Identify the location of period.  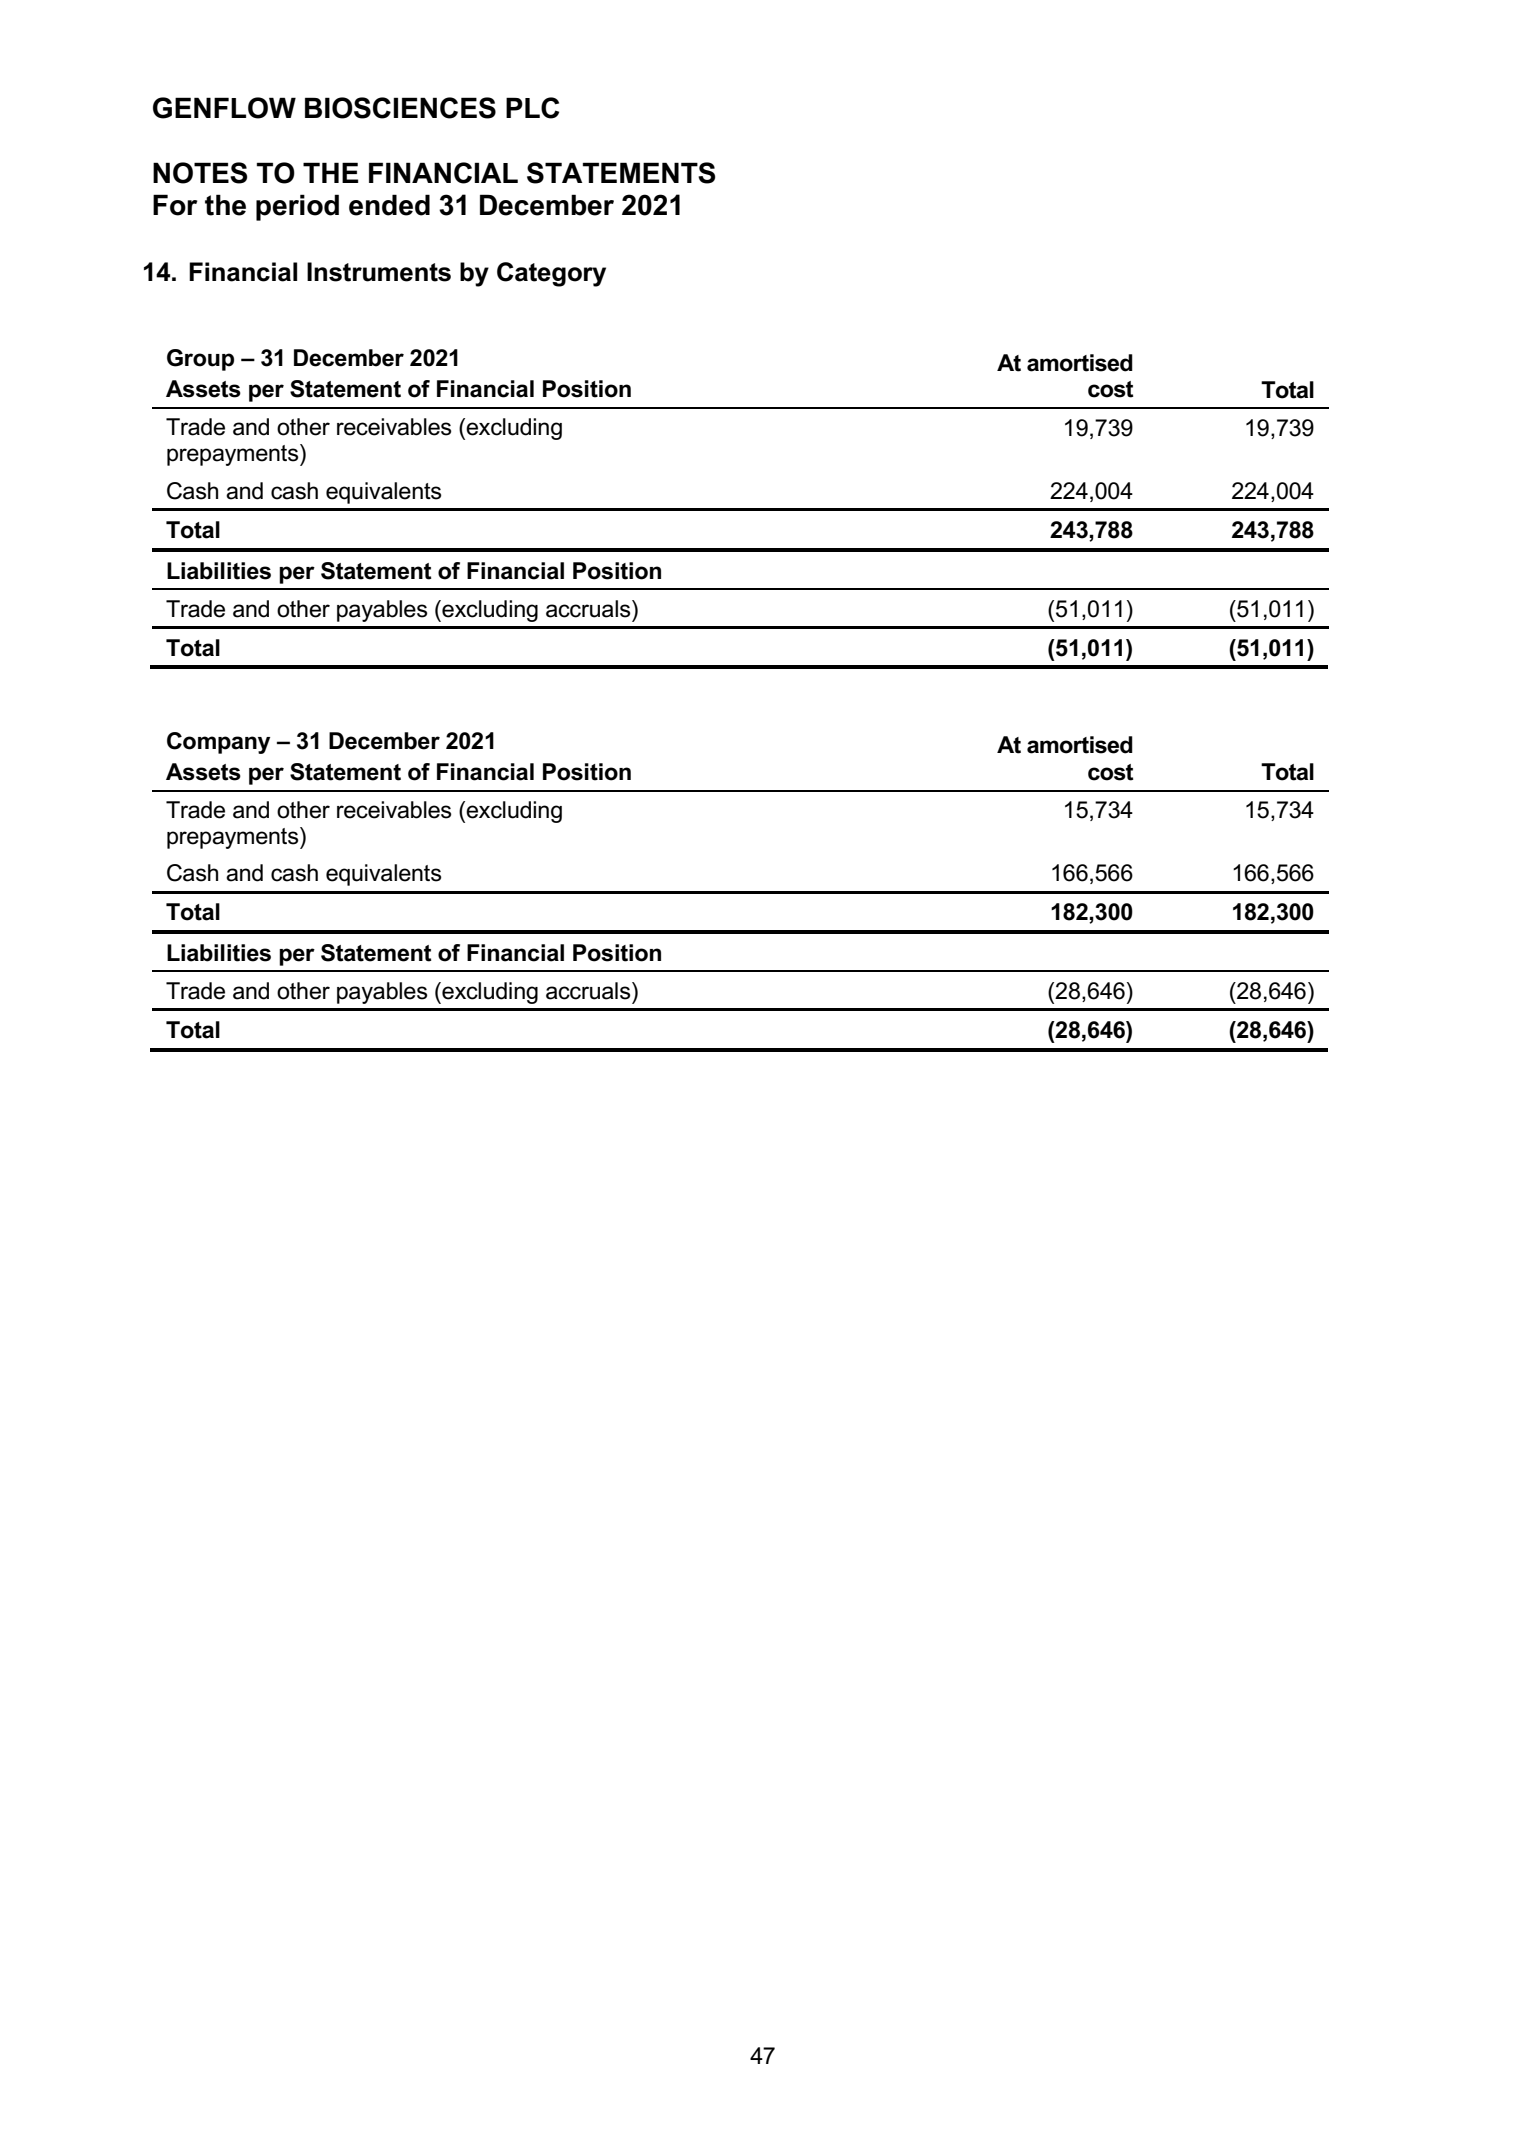
(297, 207).
